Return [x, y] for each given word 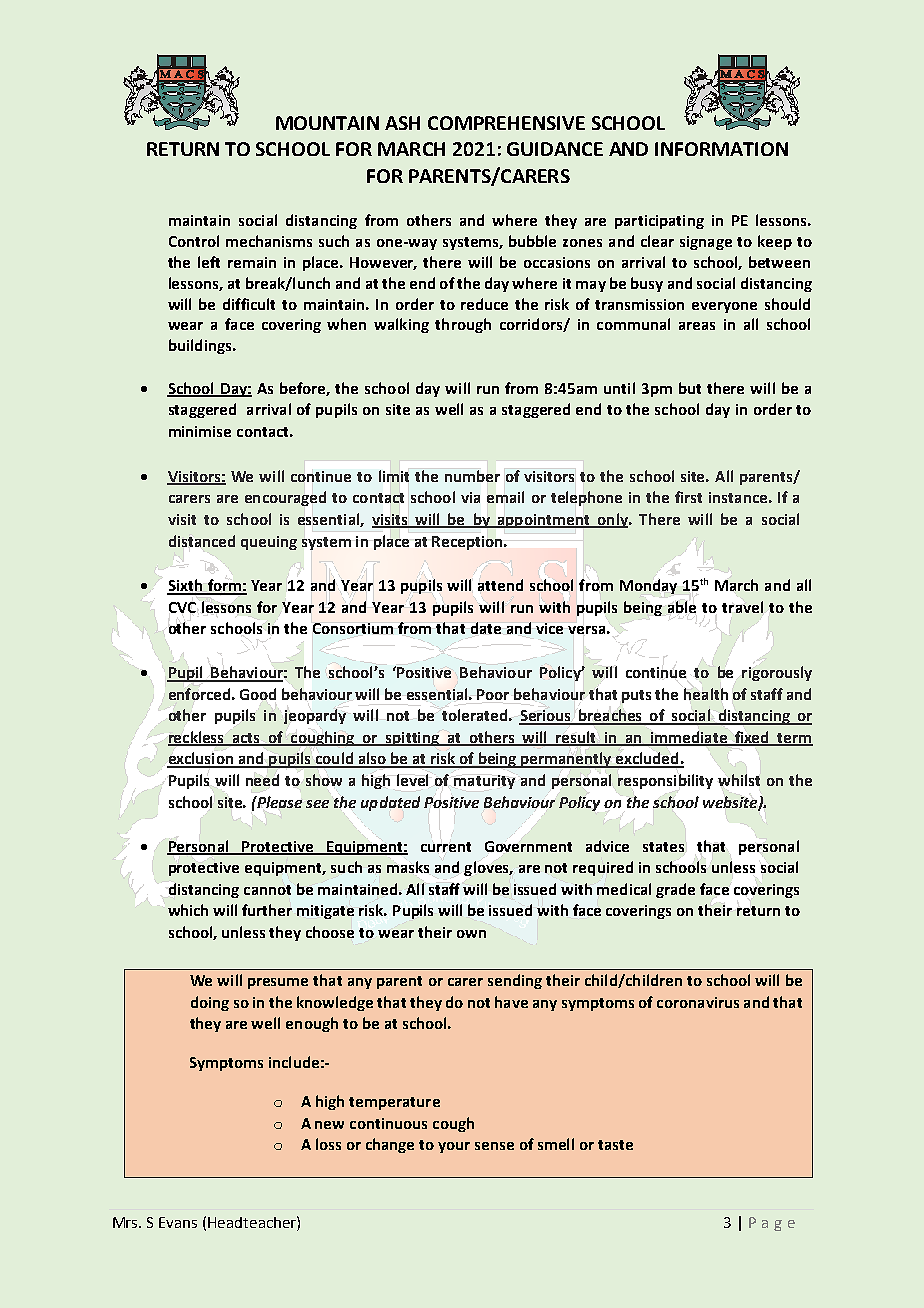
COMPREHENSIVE [506, 123]
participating [659, 222]
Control [194, 241]
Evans [178, 1222]
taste [615, 1145]
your [454, 1147]
